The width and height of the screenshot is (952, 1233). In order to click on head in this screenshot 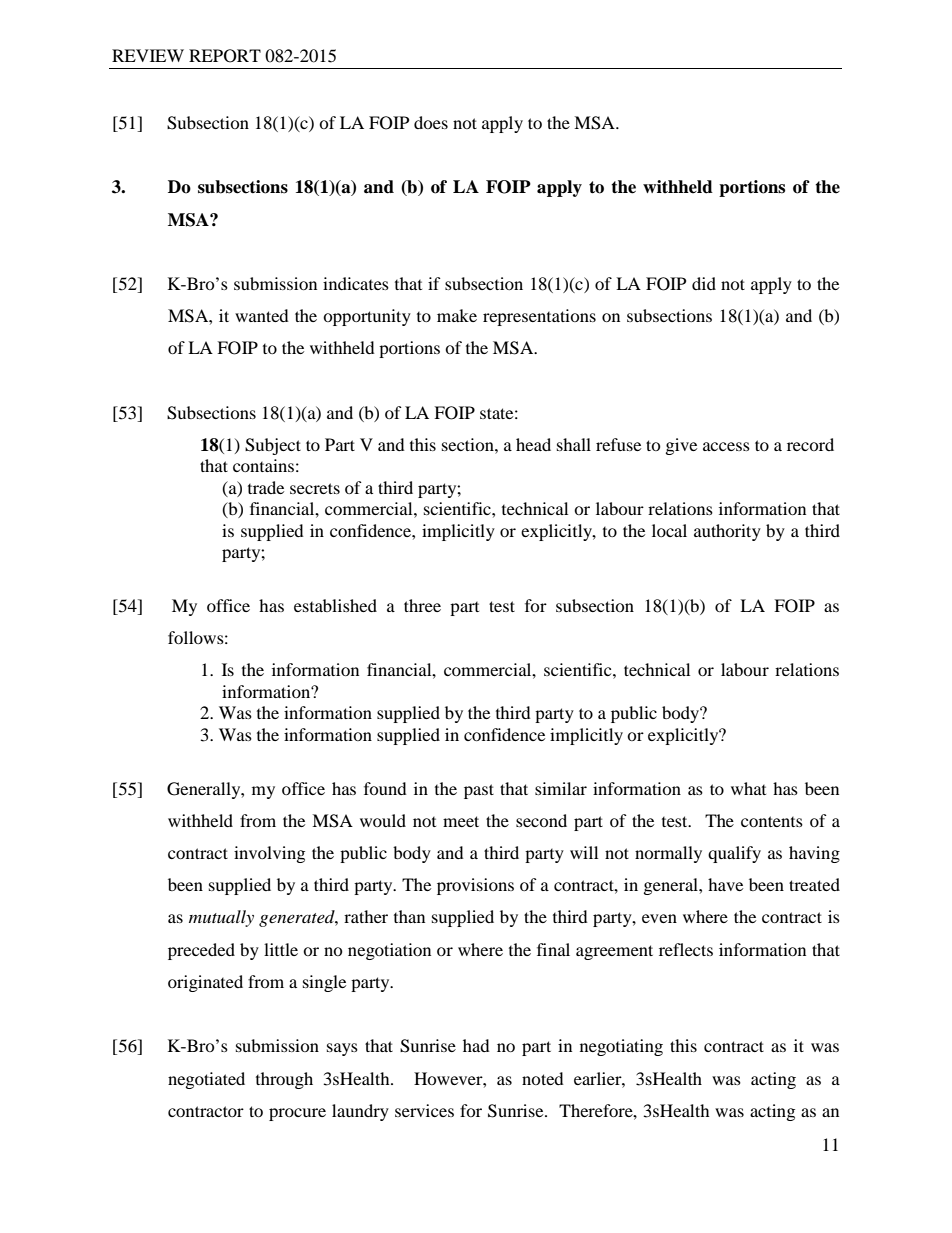, I will do `click(533, 444)`.
